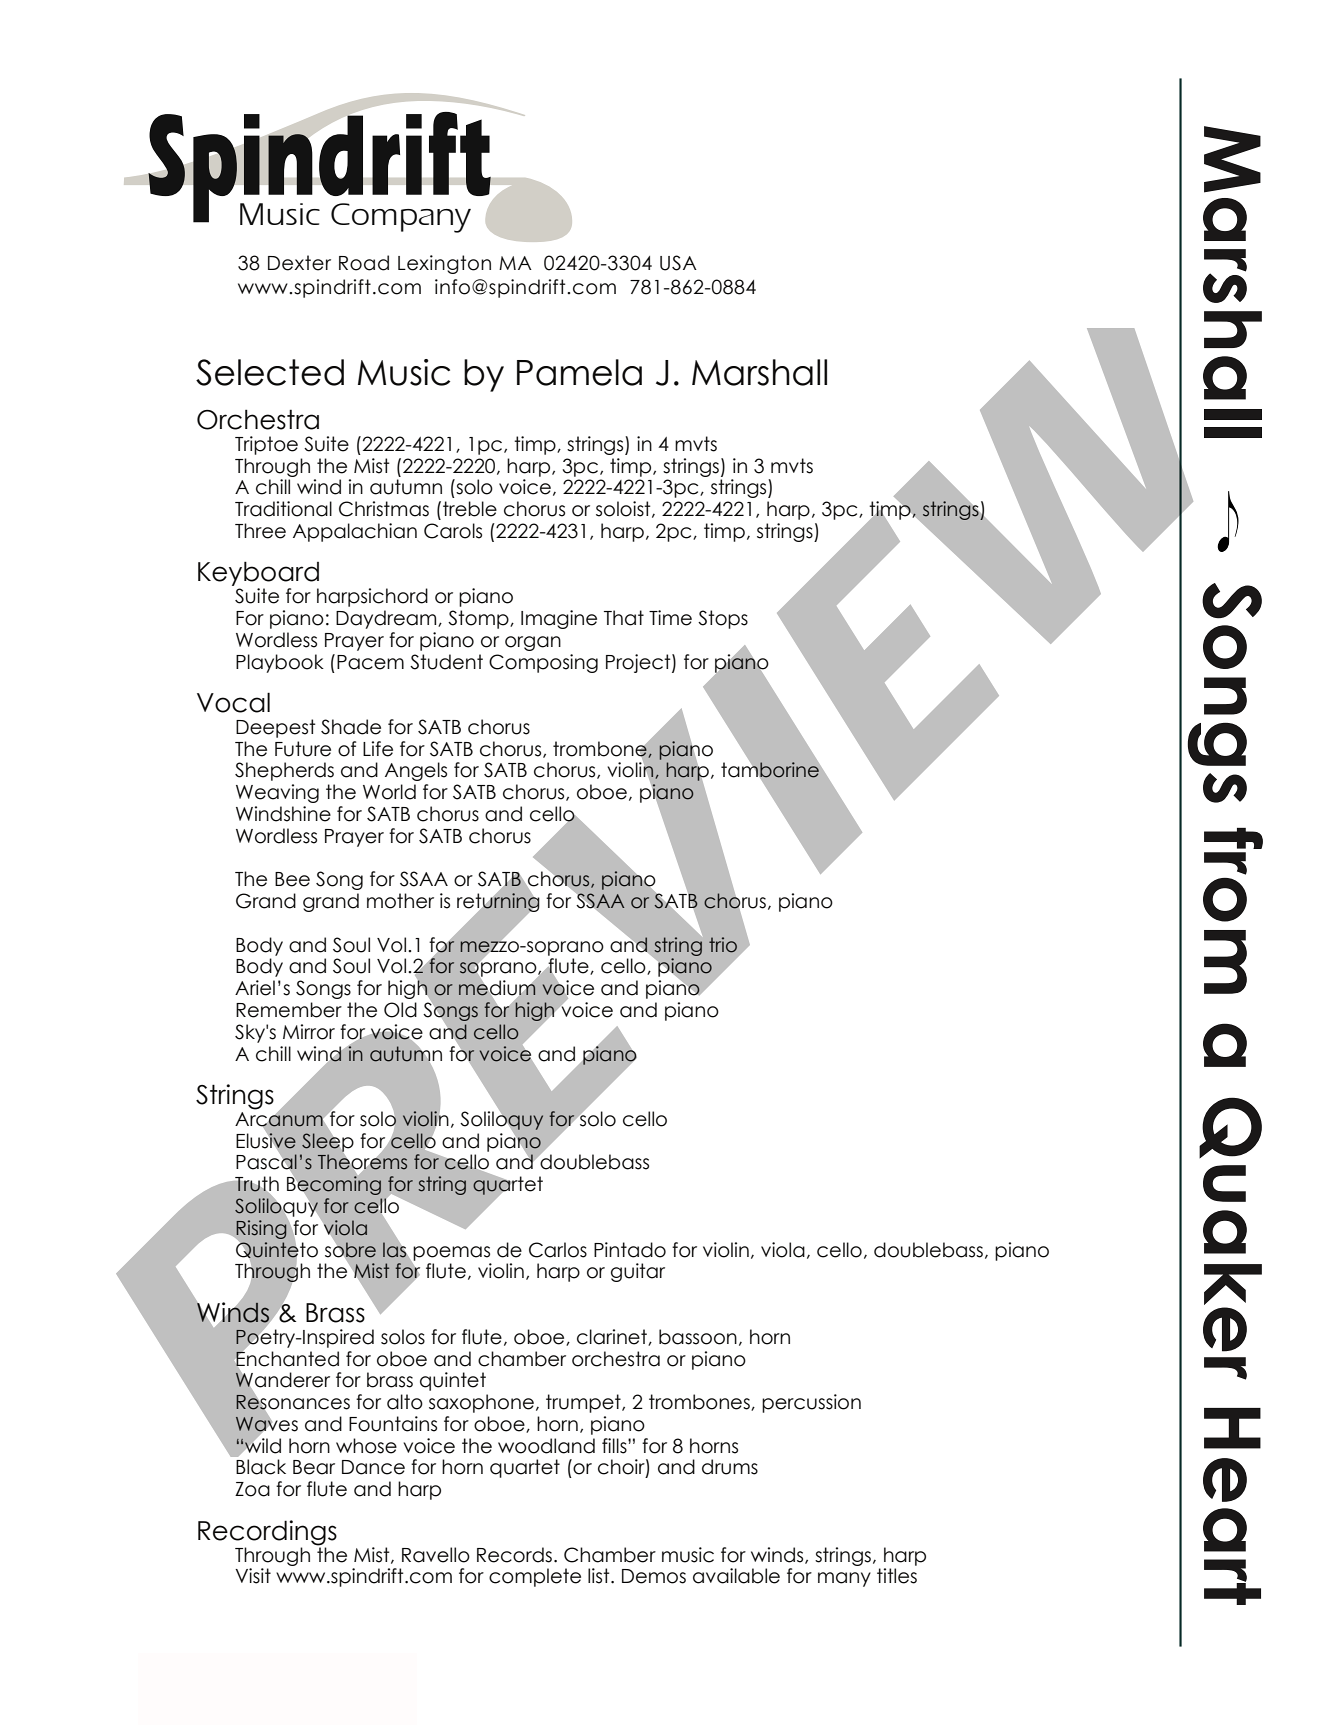  What do you see at coordinates (723, 945) in the document?
I see `trio` at bounding box center [723, 945].
